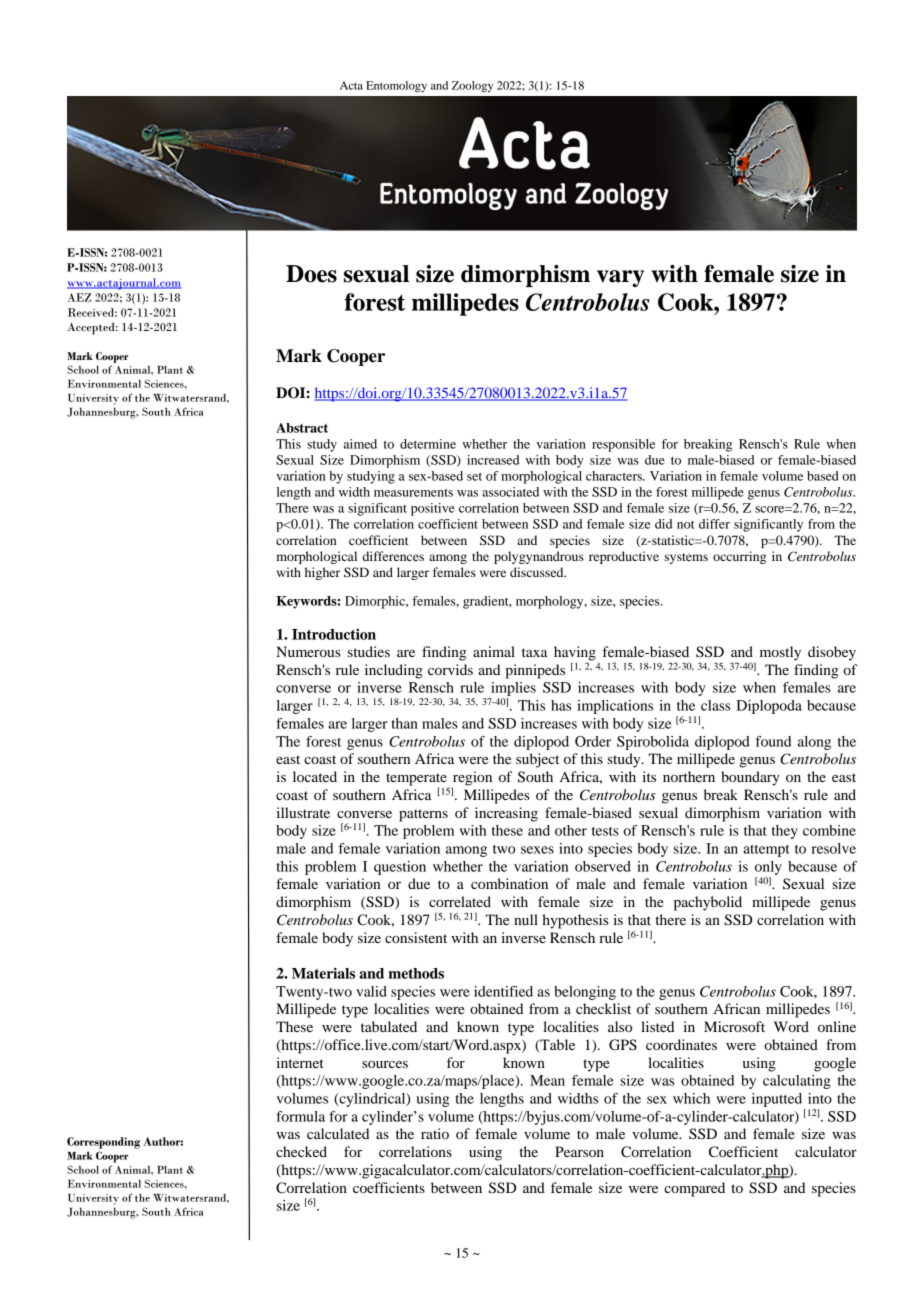  I want to click on vary, so click(620, 278).
